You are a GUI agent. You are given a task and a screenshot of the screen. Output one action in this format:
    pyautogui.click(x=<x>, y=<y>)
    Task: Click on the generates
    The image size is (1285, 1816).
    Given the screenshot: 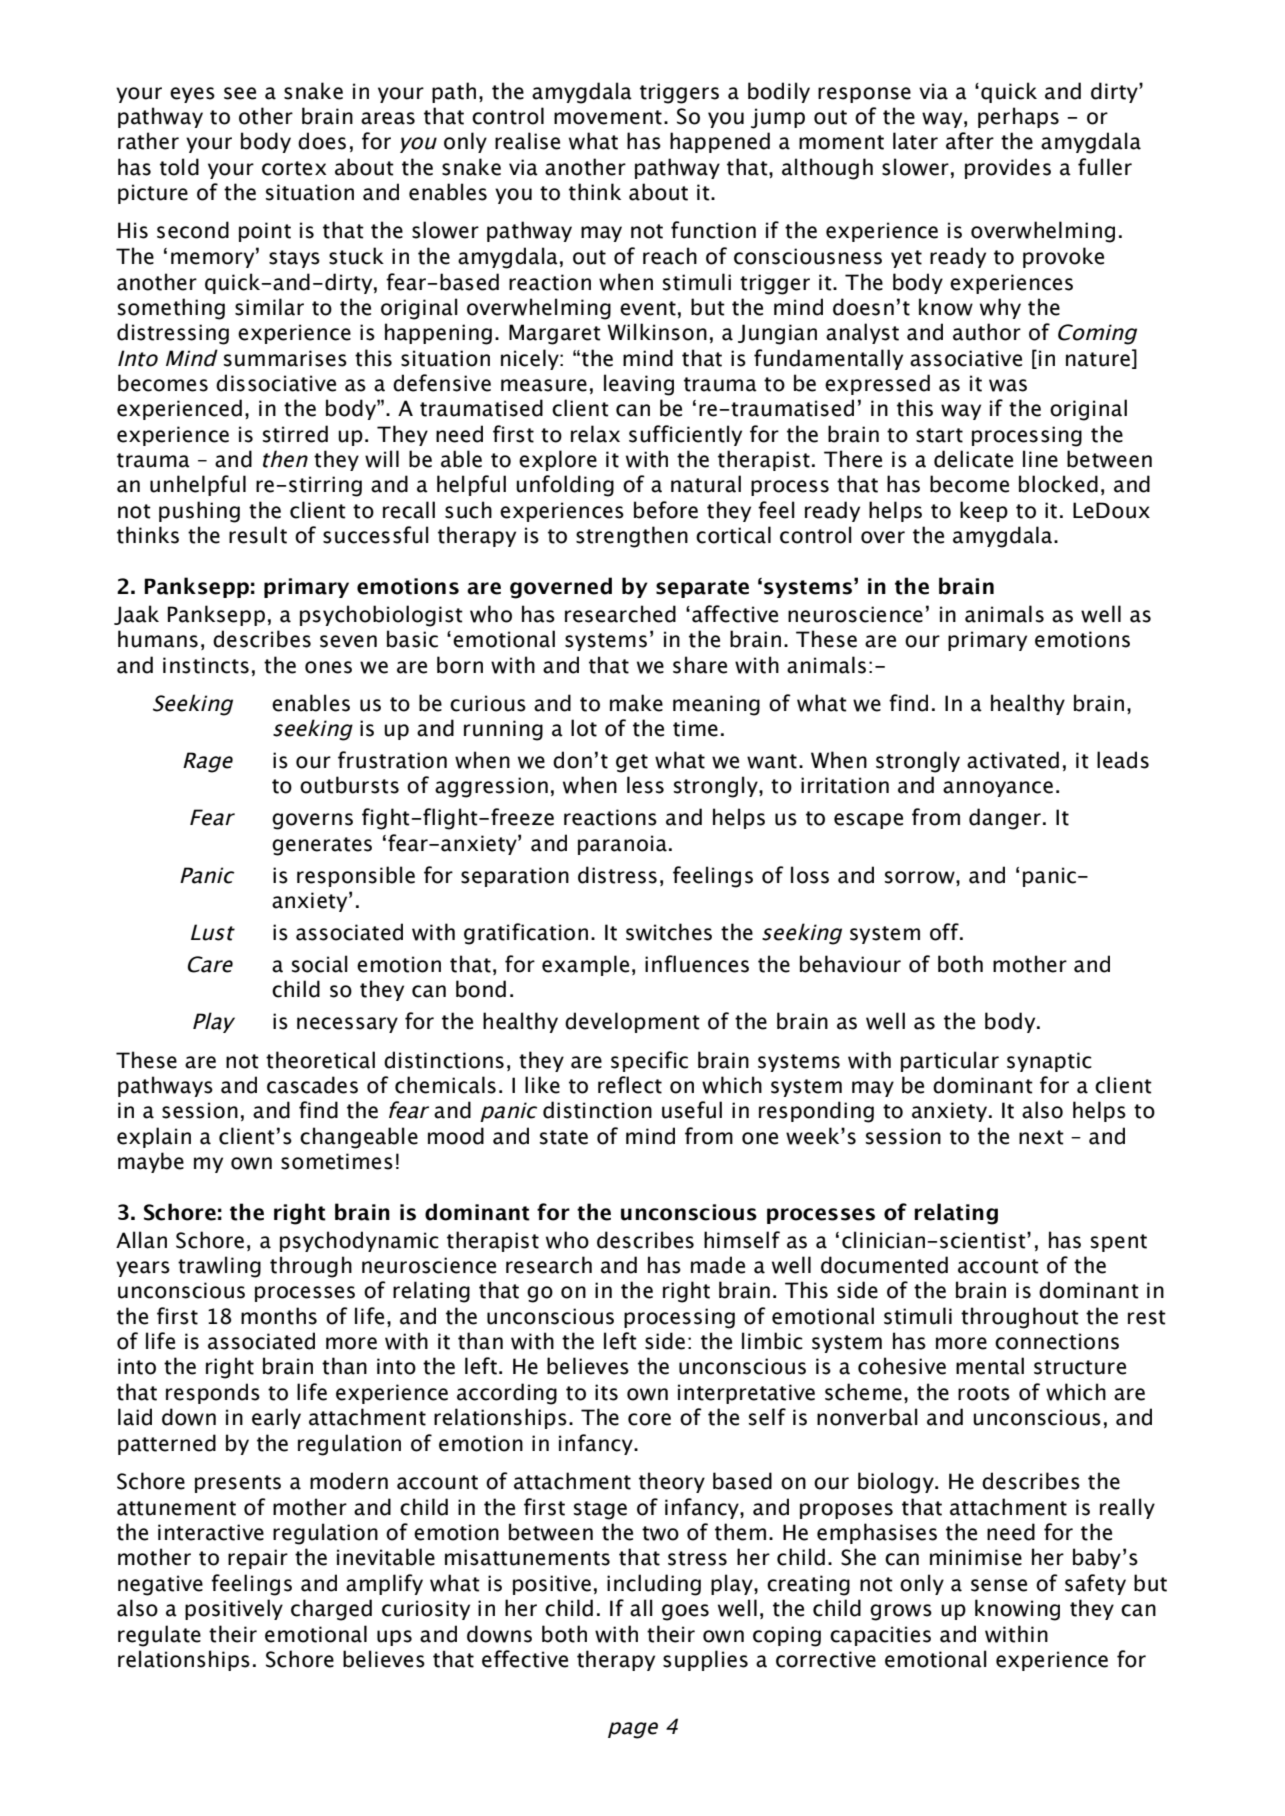 What is the action you would take?
    pyautogui.click(x=322, y=846)
